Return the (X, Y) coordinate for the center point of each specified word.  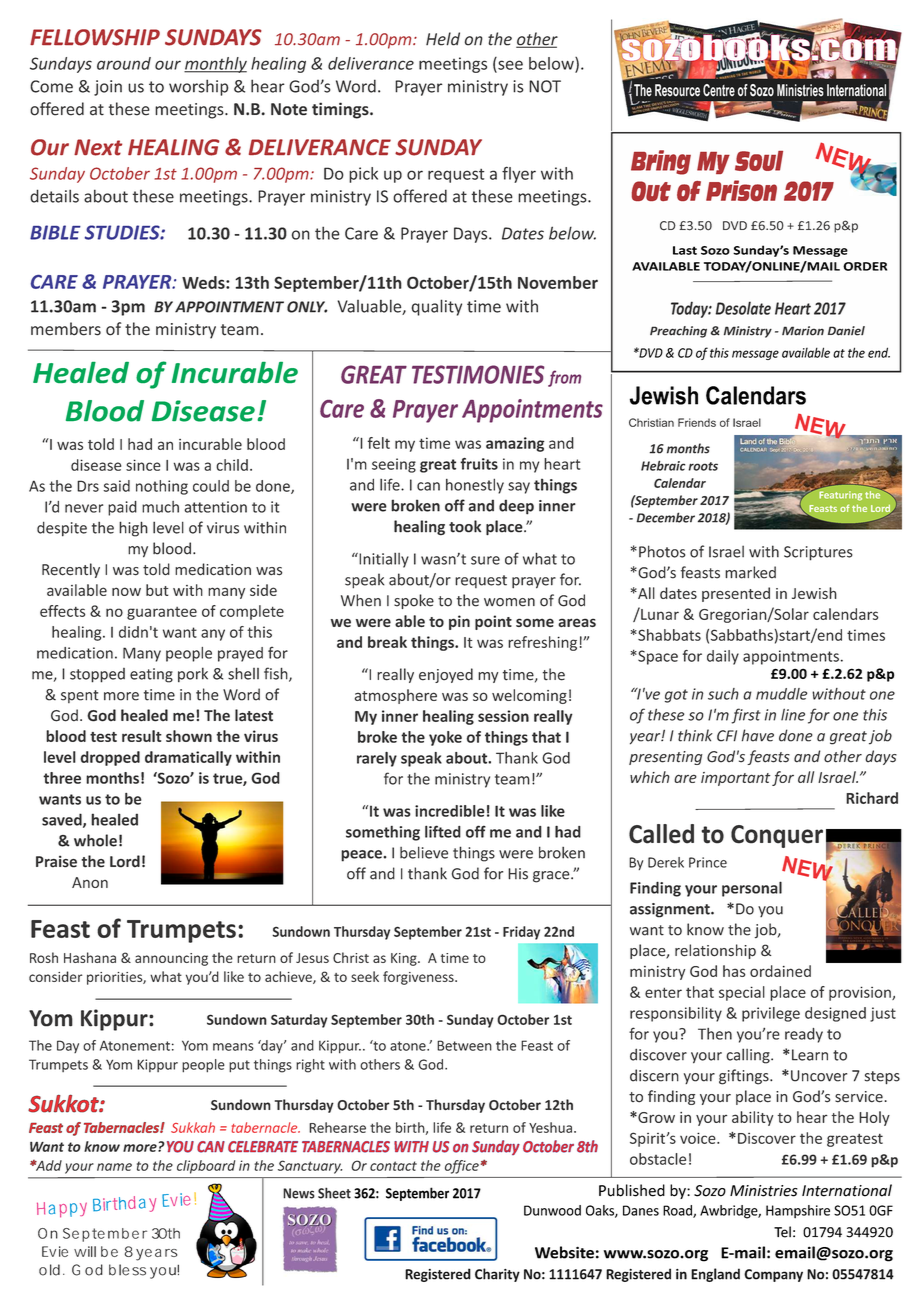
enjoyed (446, 675)
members (66, 329)
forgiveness (419, 978)
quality (437, 307)
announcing (171, 959)
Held (443, 39)
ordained (780, 971)
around (124, 63)
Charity (497, 1275)
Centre (719, 90)
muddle (781, 694)
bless (127, 1270)
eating (151, 675)
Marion (803, 331)
